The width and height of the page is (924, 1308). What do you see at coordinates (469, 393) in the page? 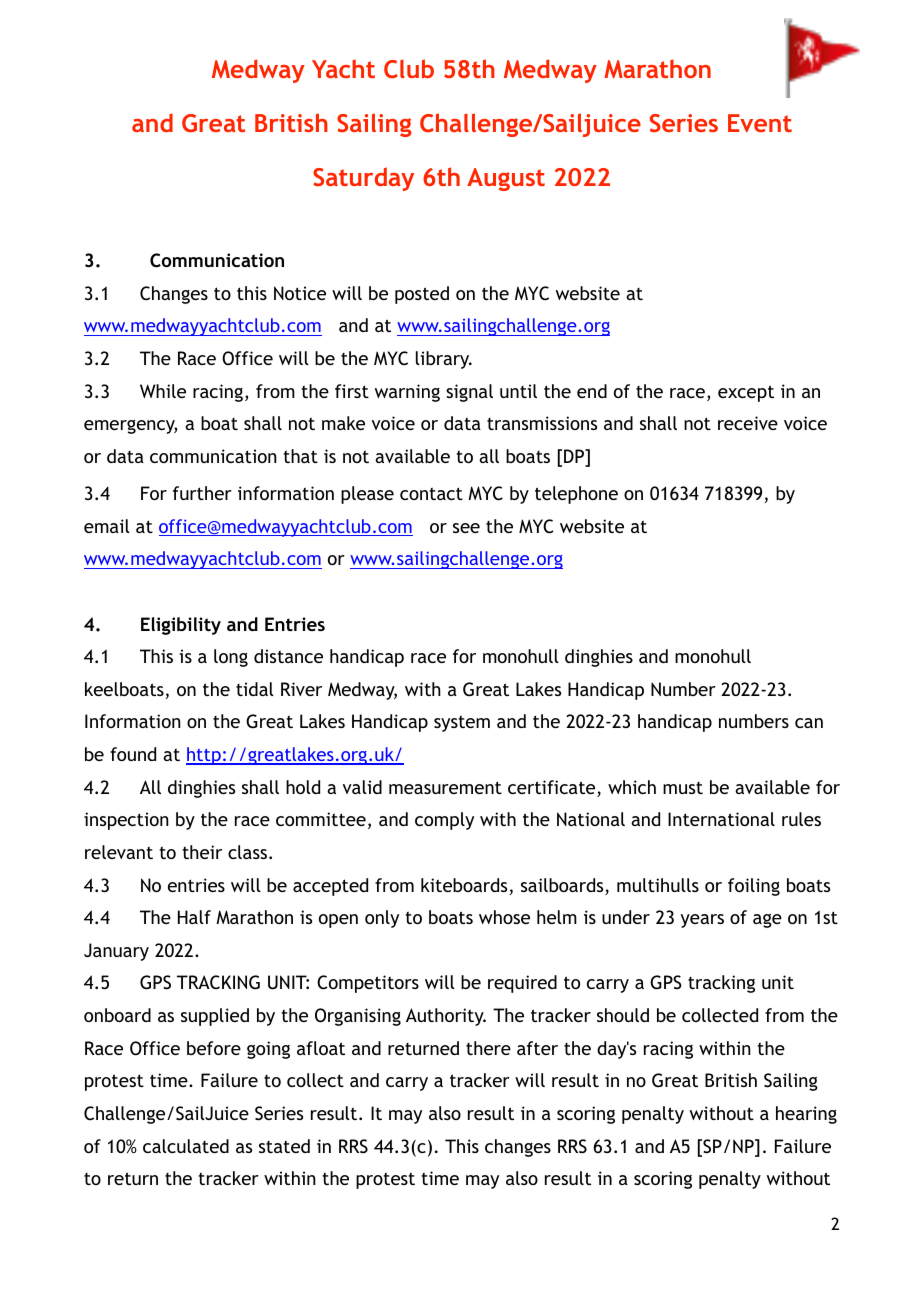
I see `signal` at bounding box center [469, 393].
